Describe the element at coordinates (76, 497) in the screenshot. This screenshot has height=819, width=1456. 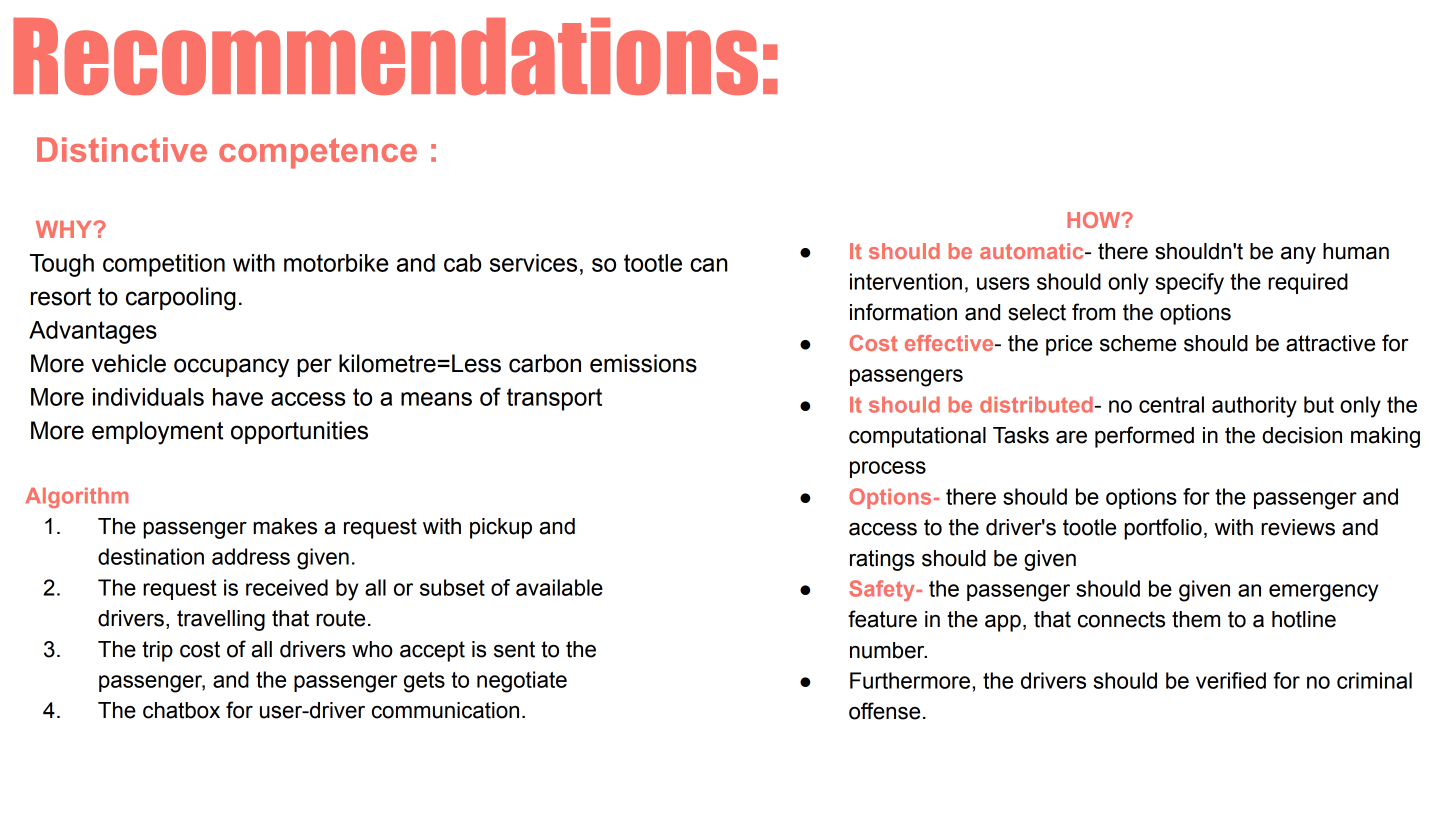
I see `Algorithm` at that location.
